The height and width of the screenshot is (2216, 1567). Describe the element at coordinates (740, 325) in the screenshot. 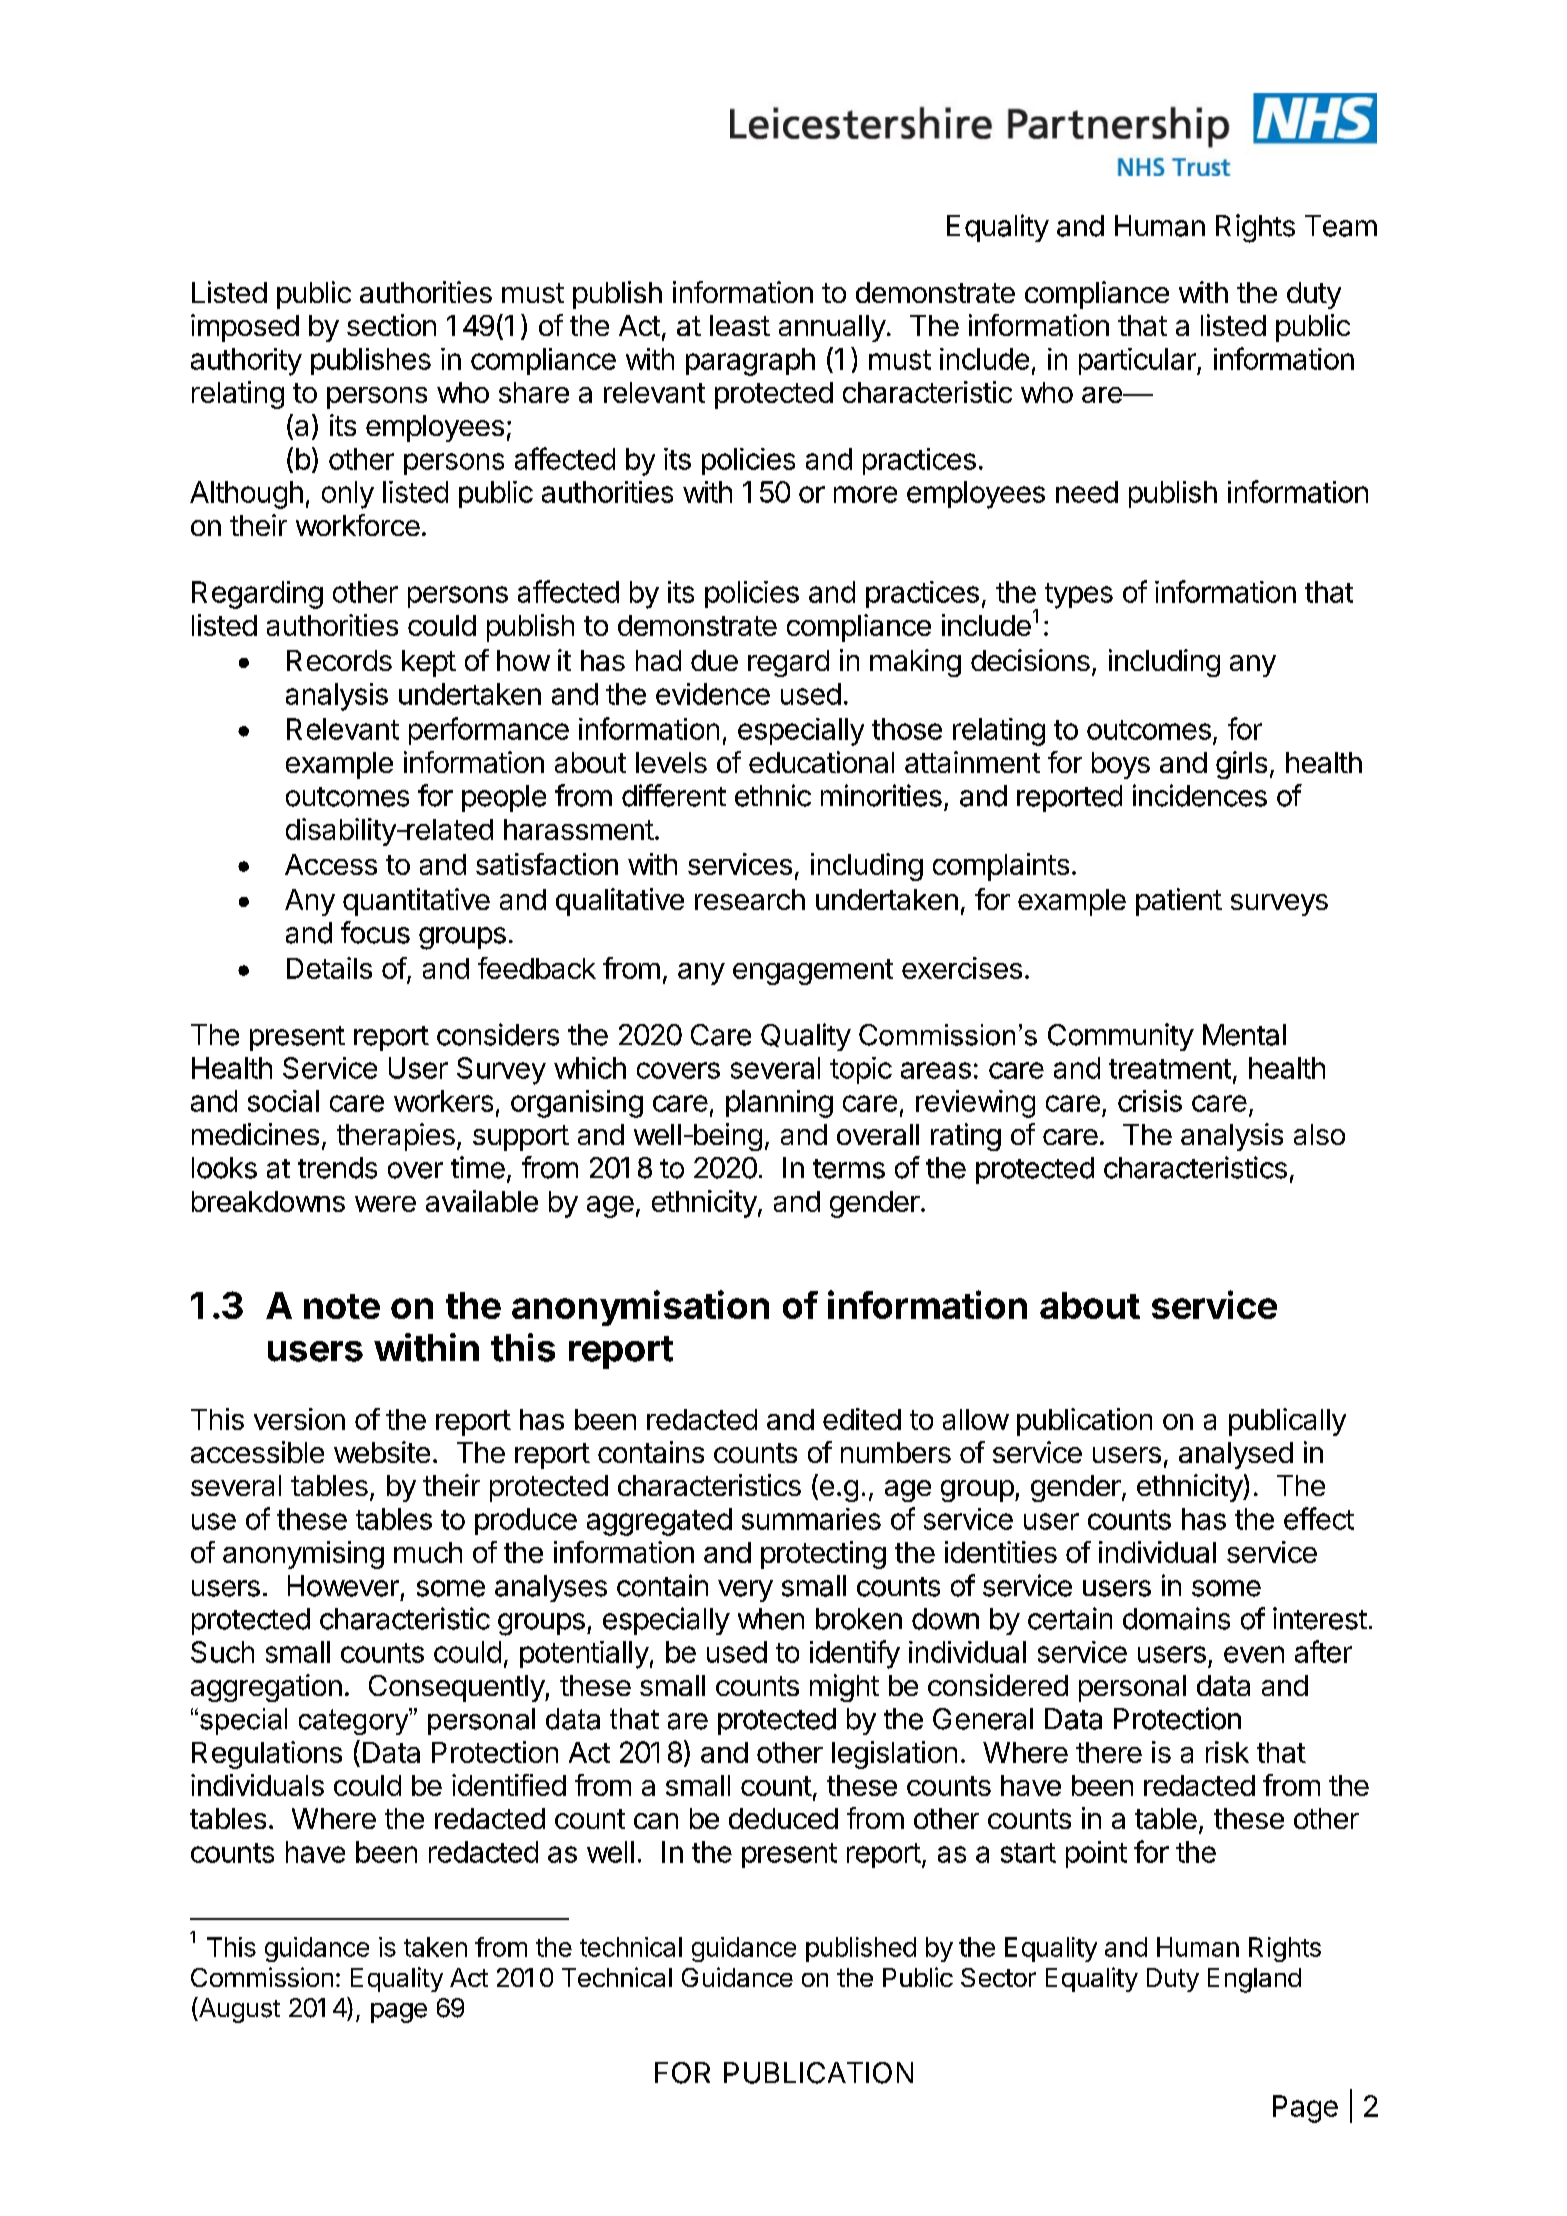

I see `least` at that location.
